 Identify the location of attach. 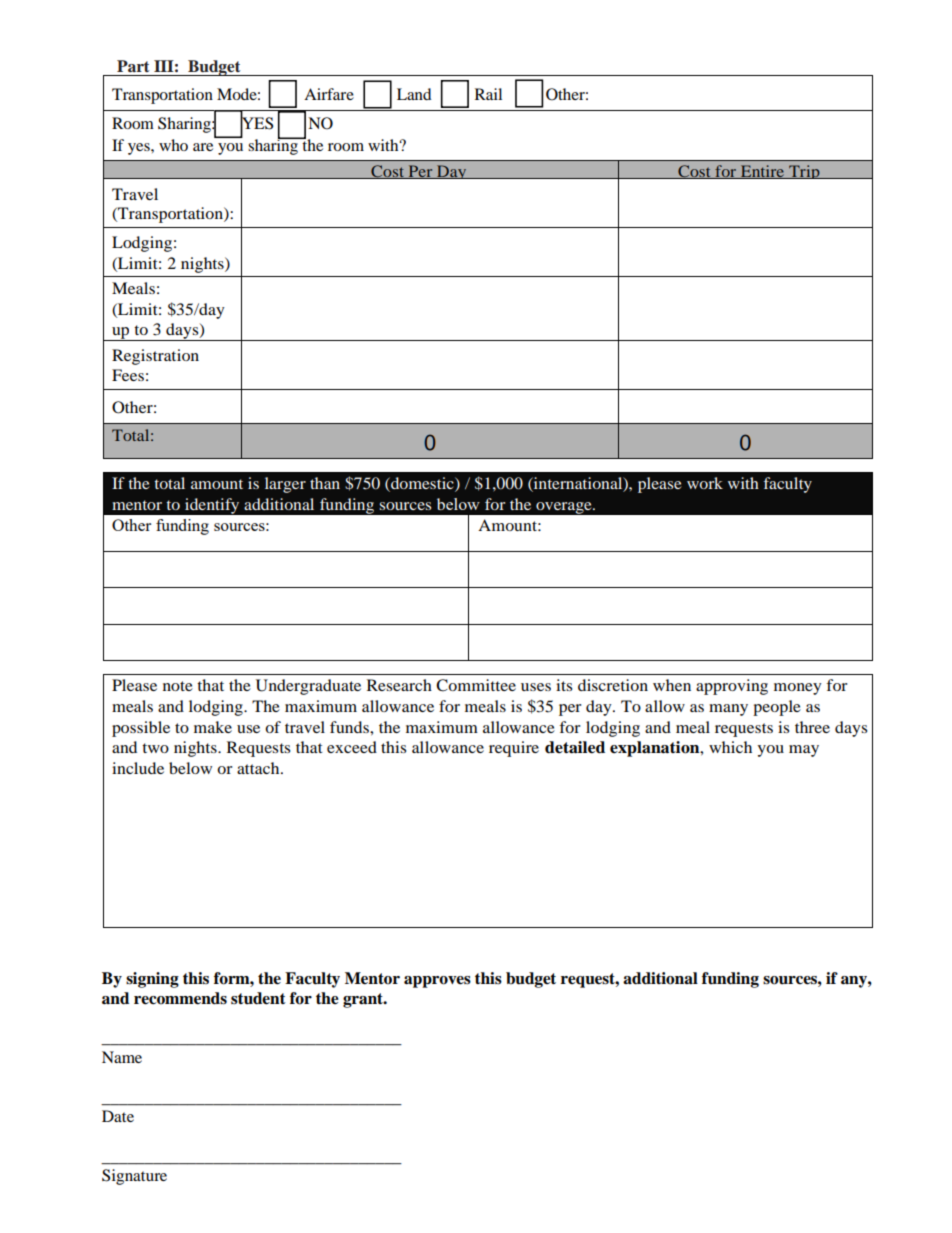
(259, 768).
